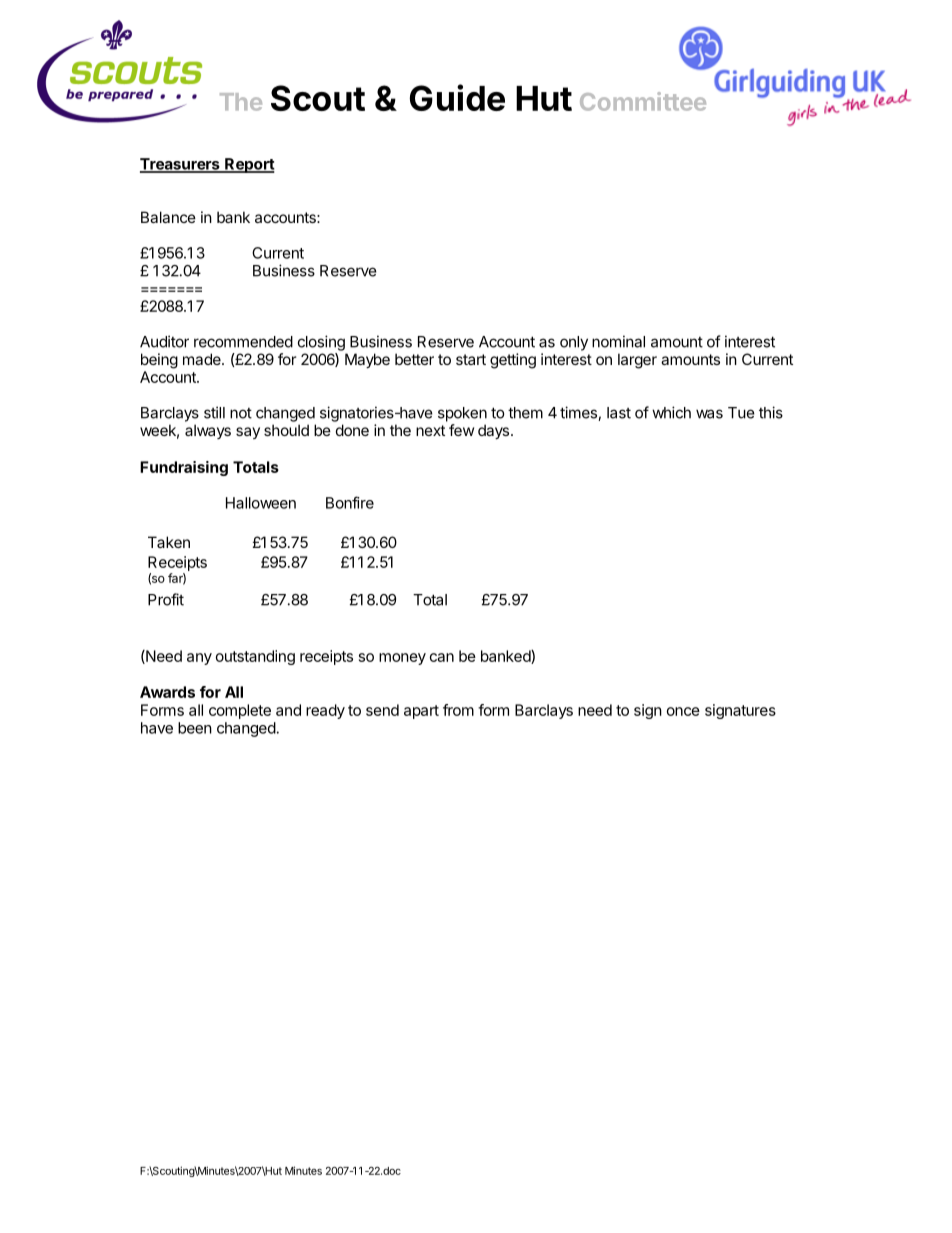 The height and width of the screenshot is (1233, 952). Describe the element at coordinates (241, 413) in the screenshot. I see `not` at that location.
